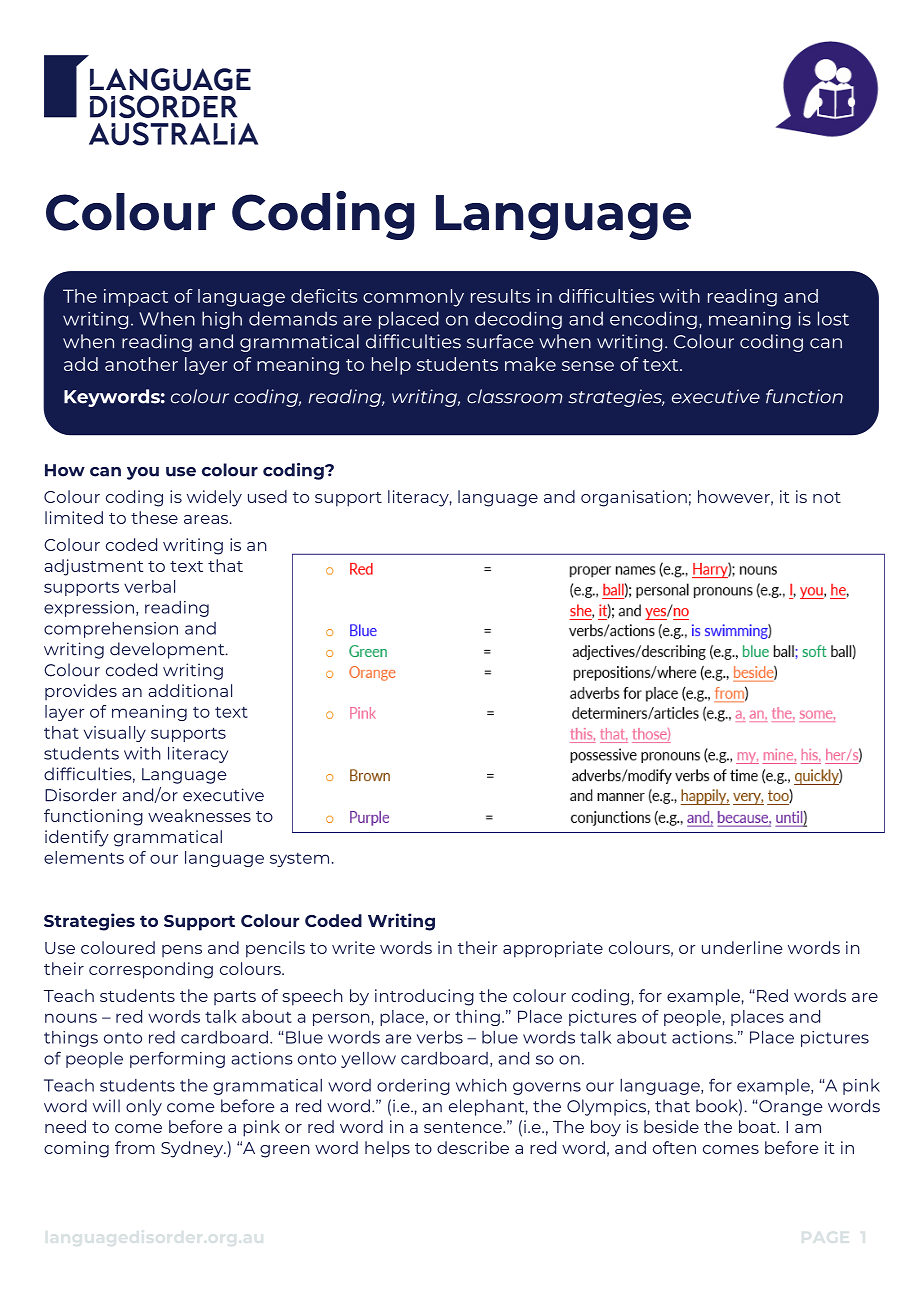 This image has width=924, height=1309. I want to click on weaknesses, so click(199, 815).
